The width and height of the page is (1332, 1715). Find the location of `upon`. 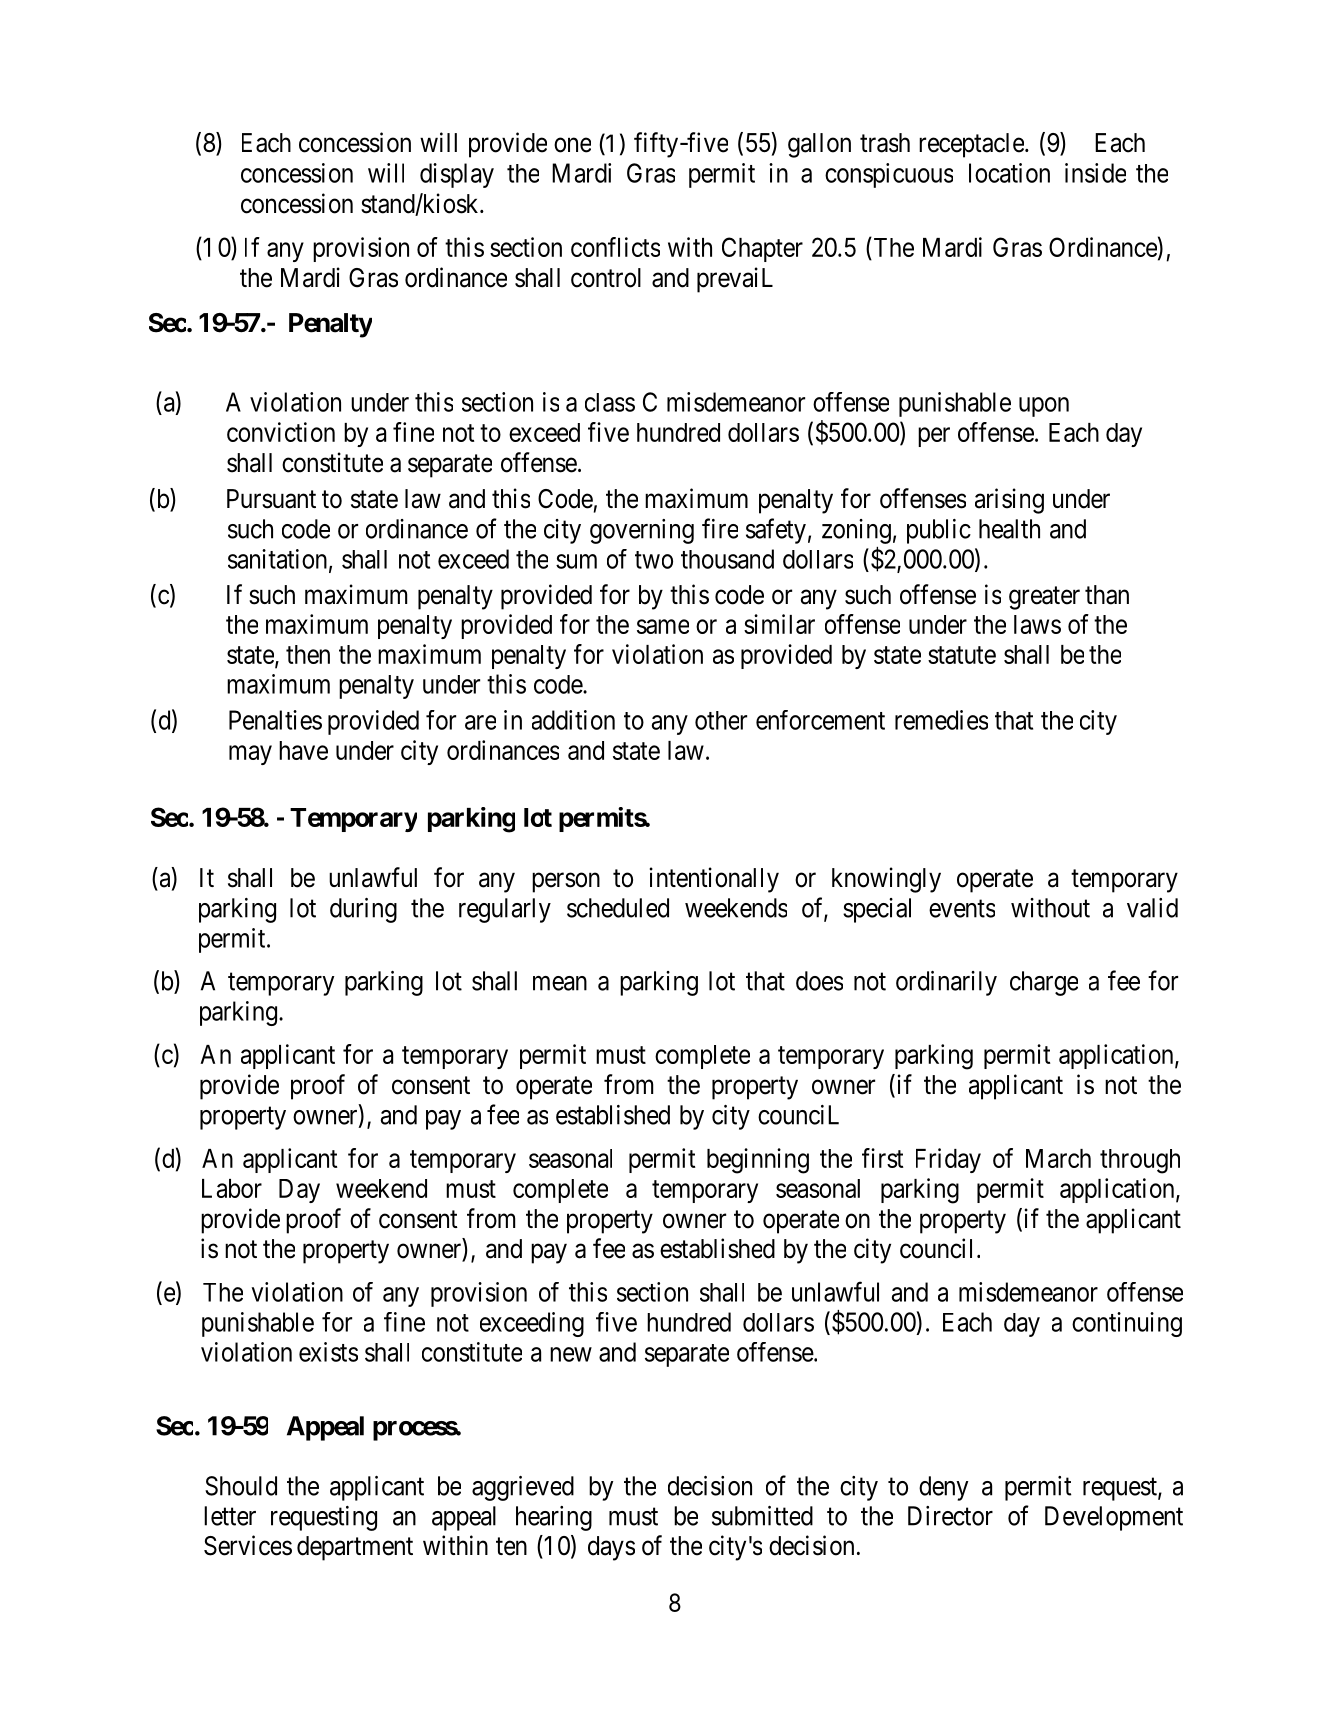

upon is located at coordinates (1044, 407).
